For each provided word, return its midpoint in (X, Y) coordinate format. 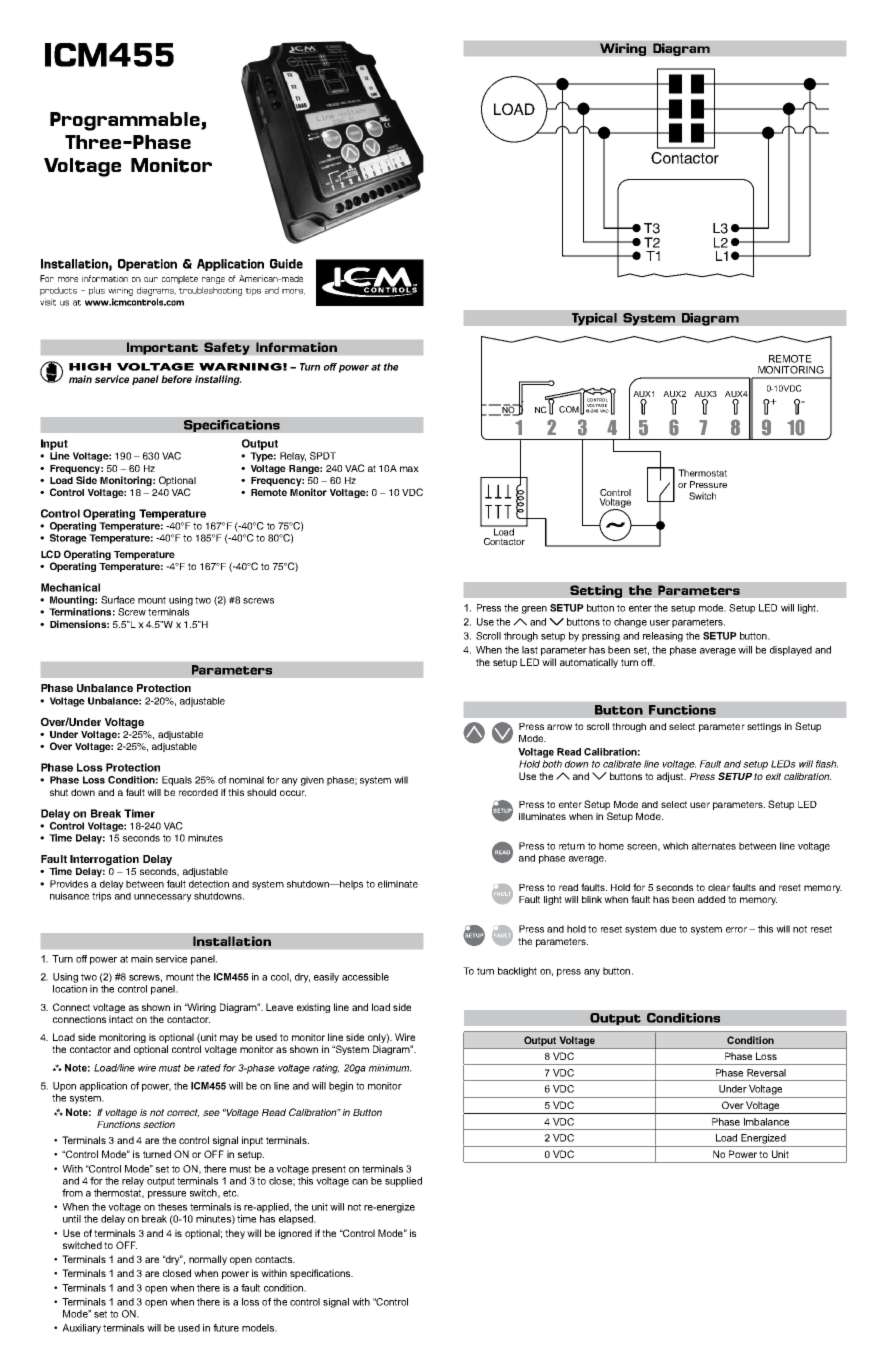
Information (296, 347)
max (409, 469)
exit (773, 776)
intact (121, 1019)
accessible (365, 977)
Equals (177, 781)
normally (208, 1260)
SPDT (323, 456)
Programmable (126, 121)
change (630, 623)
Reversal (766, 1073)
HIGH (90, 367)
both (552, 764)
